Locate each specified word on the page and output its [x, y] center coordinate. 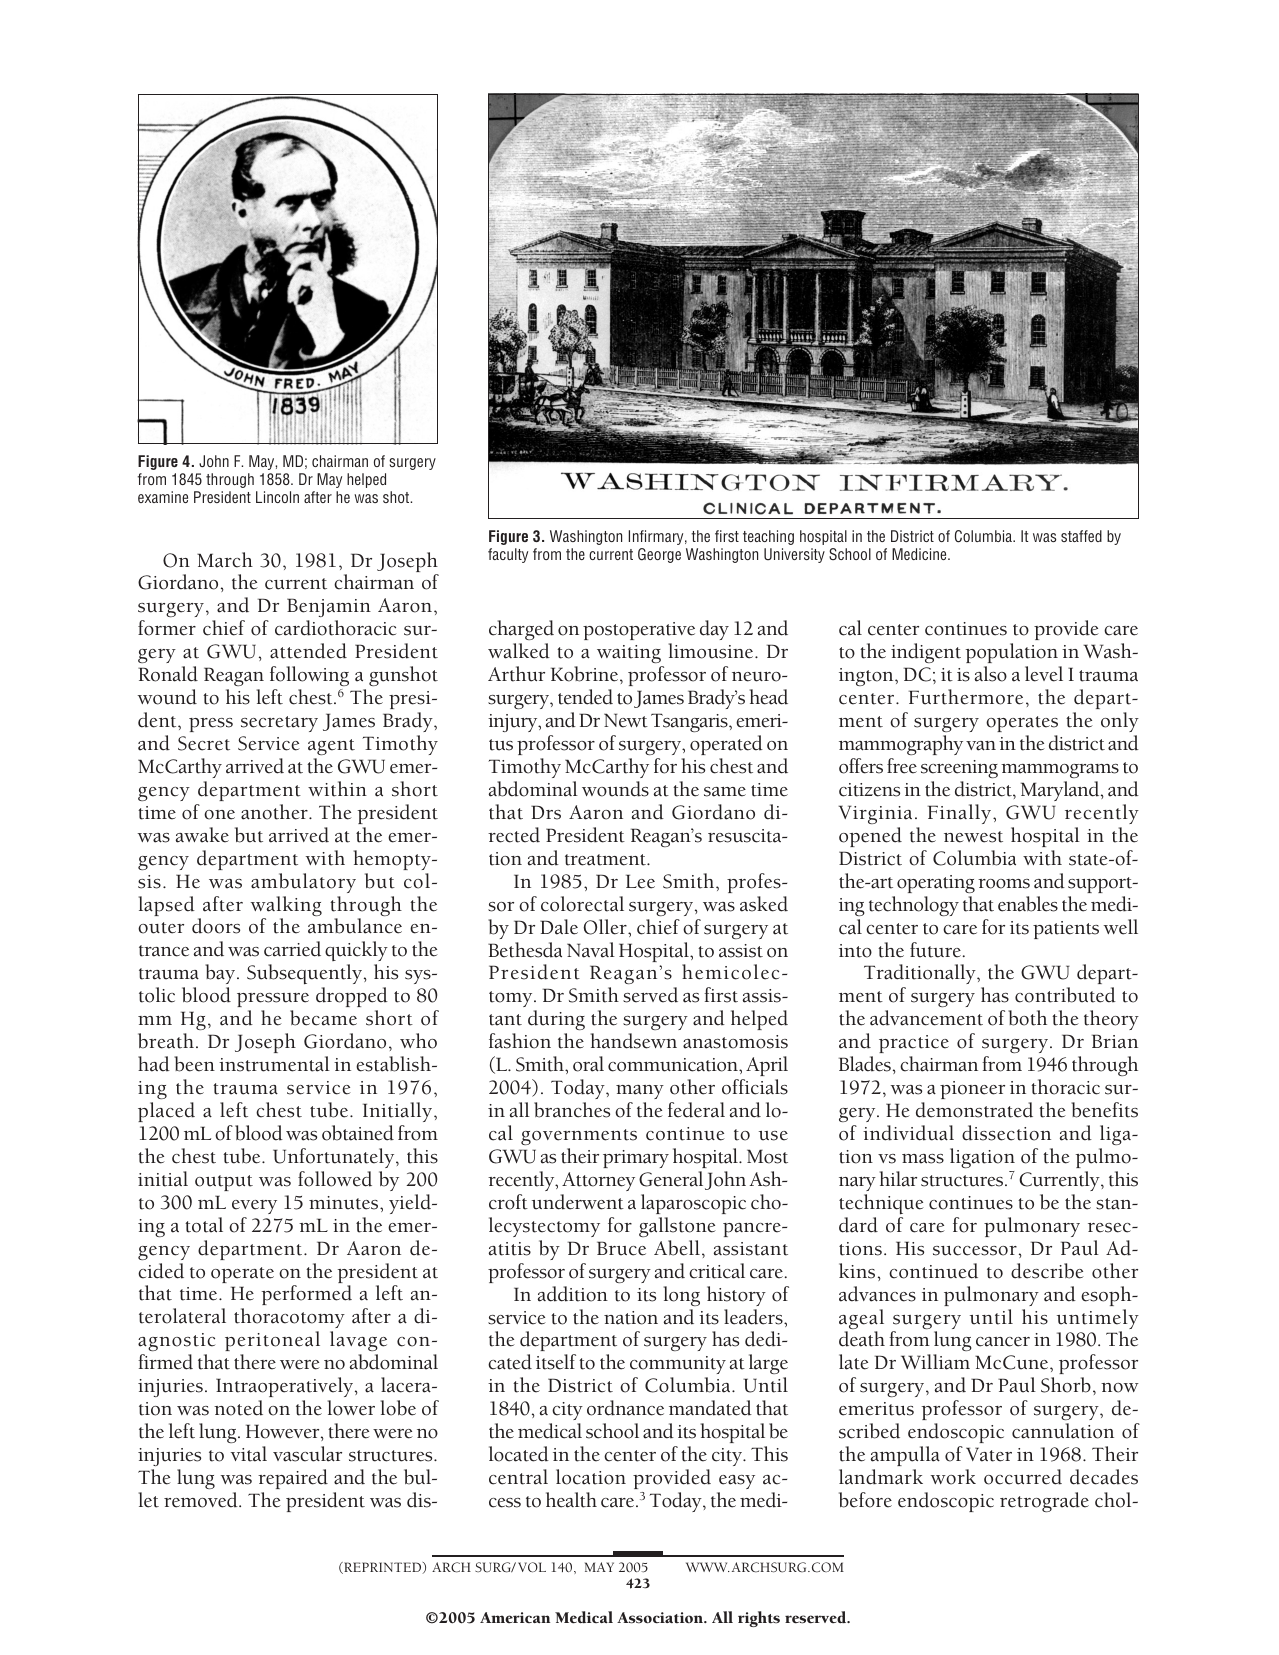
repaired [293, 1479]
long [682, 1296]
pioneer [972, 1090]
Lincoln [277, 497]
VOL [532, 1567]
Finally [961, 814]
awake [202, 835]
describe [1047, 1271]
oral [588, 1064]
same [725, 792]
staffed [1081, 536]
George [659, 555]
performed [306, 1295]
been [194, 1064]
